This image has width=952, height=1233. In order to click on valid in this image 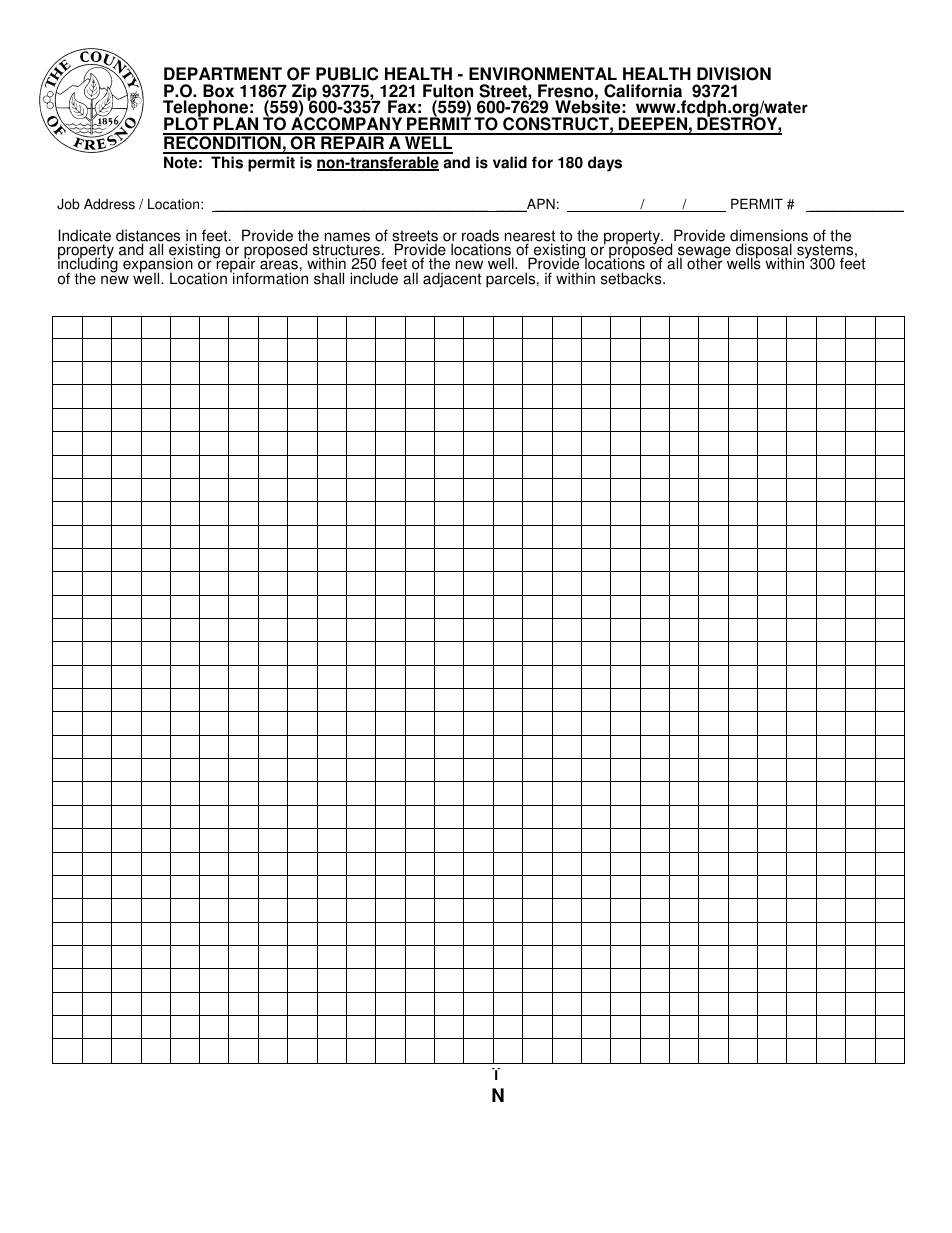, I will do `click(510, 162)`.
